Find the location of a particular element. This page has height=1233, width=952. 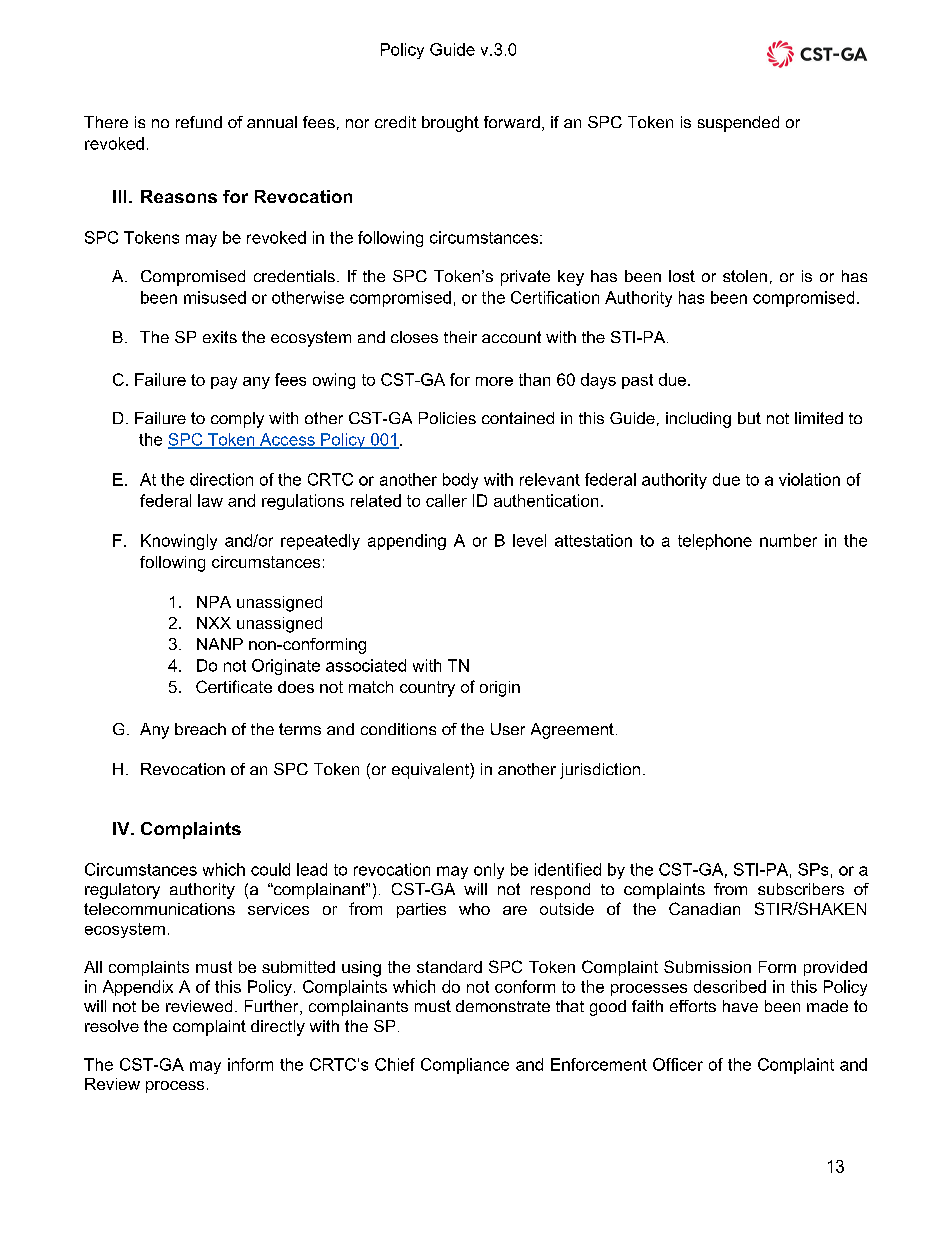

brought is located at coordinates (450, 124).
